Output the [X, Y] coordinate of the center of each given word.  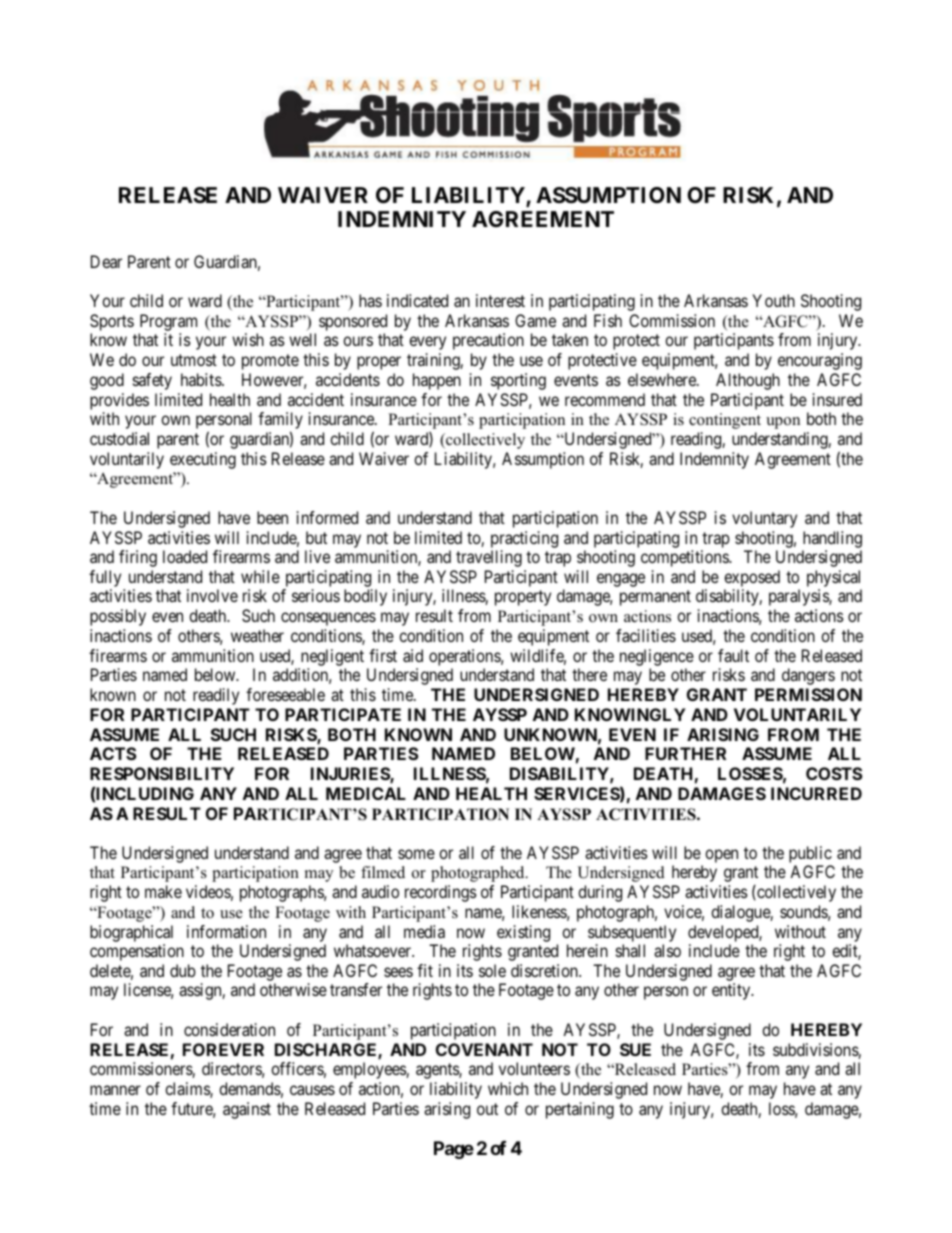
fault [733, 655]
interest [500, 300]
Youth [773, 300]
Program [168, 324]
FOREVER [223, 1049]
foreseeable [285, 694]
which [508, 1088]
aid [413, 655]
